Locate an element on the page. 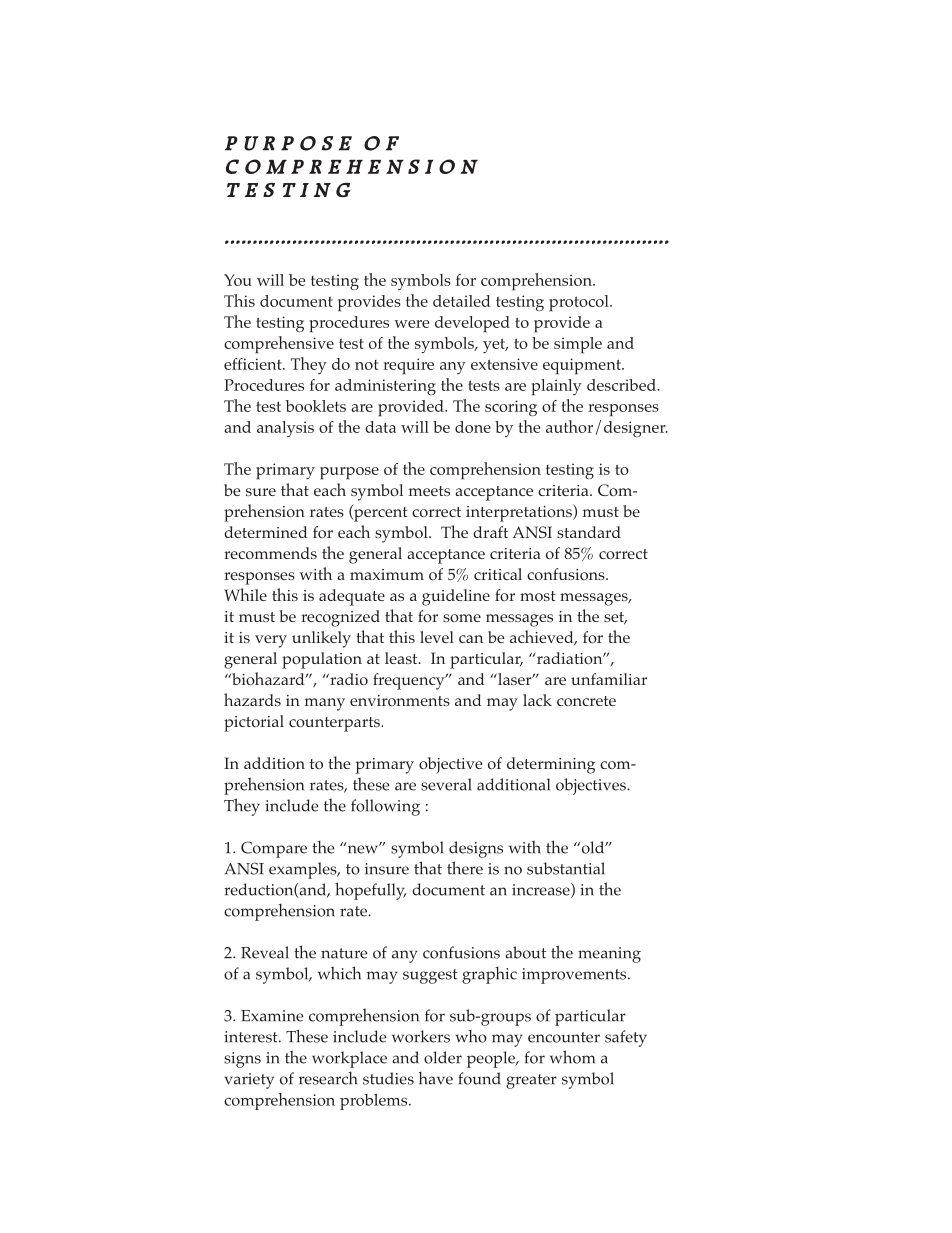  several is located at coordinates (446, 784).
